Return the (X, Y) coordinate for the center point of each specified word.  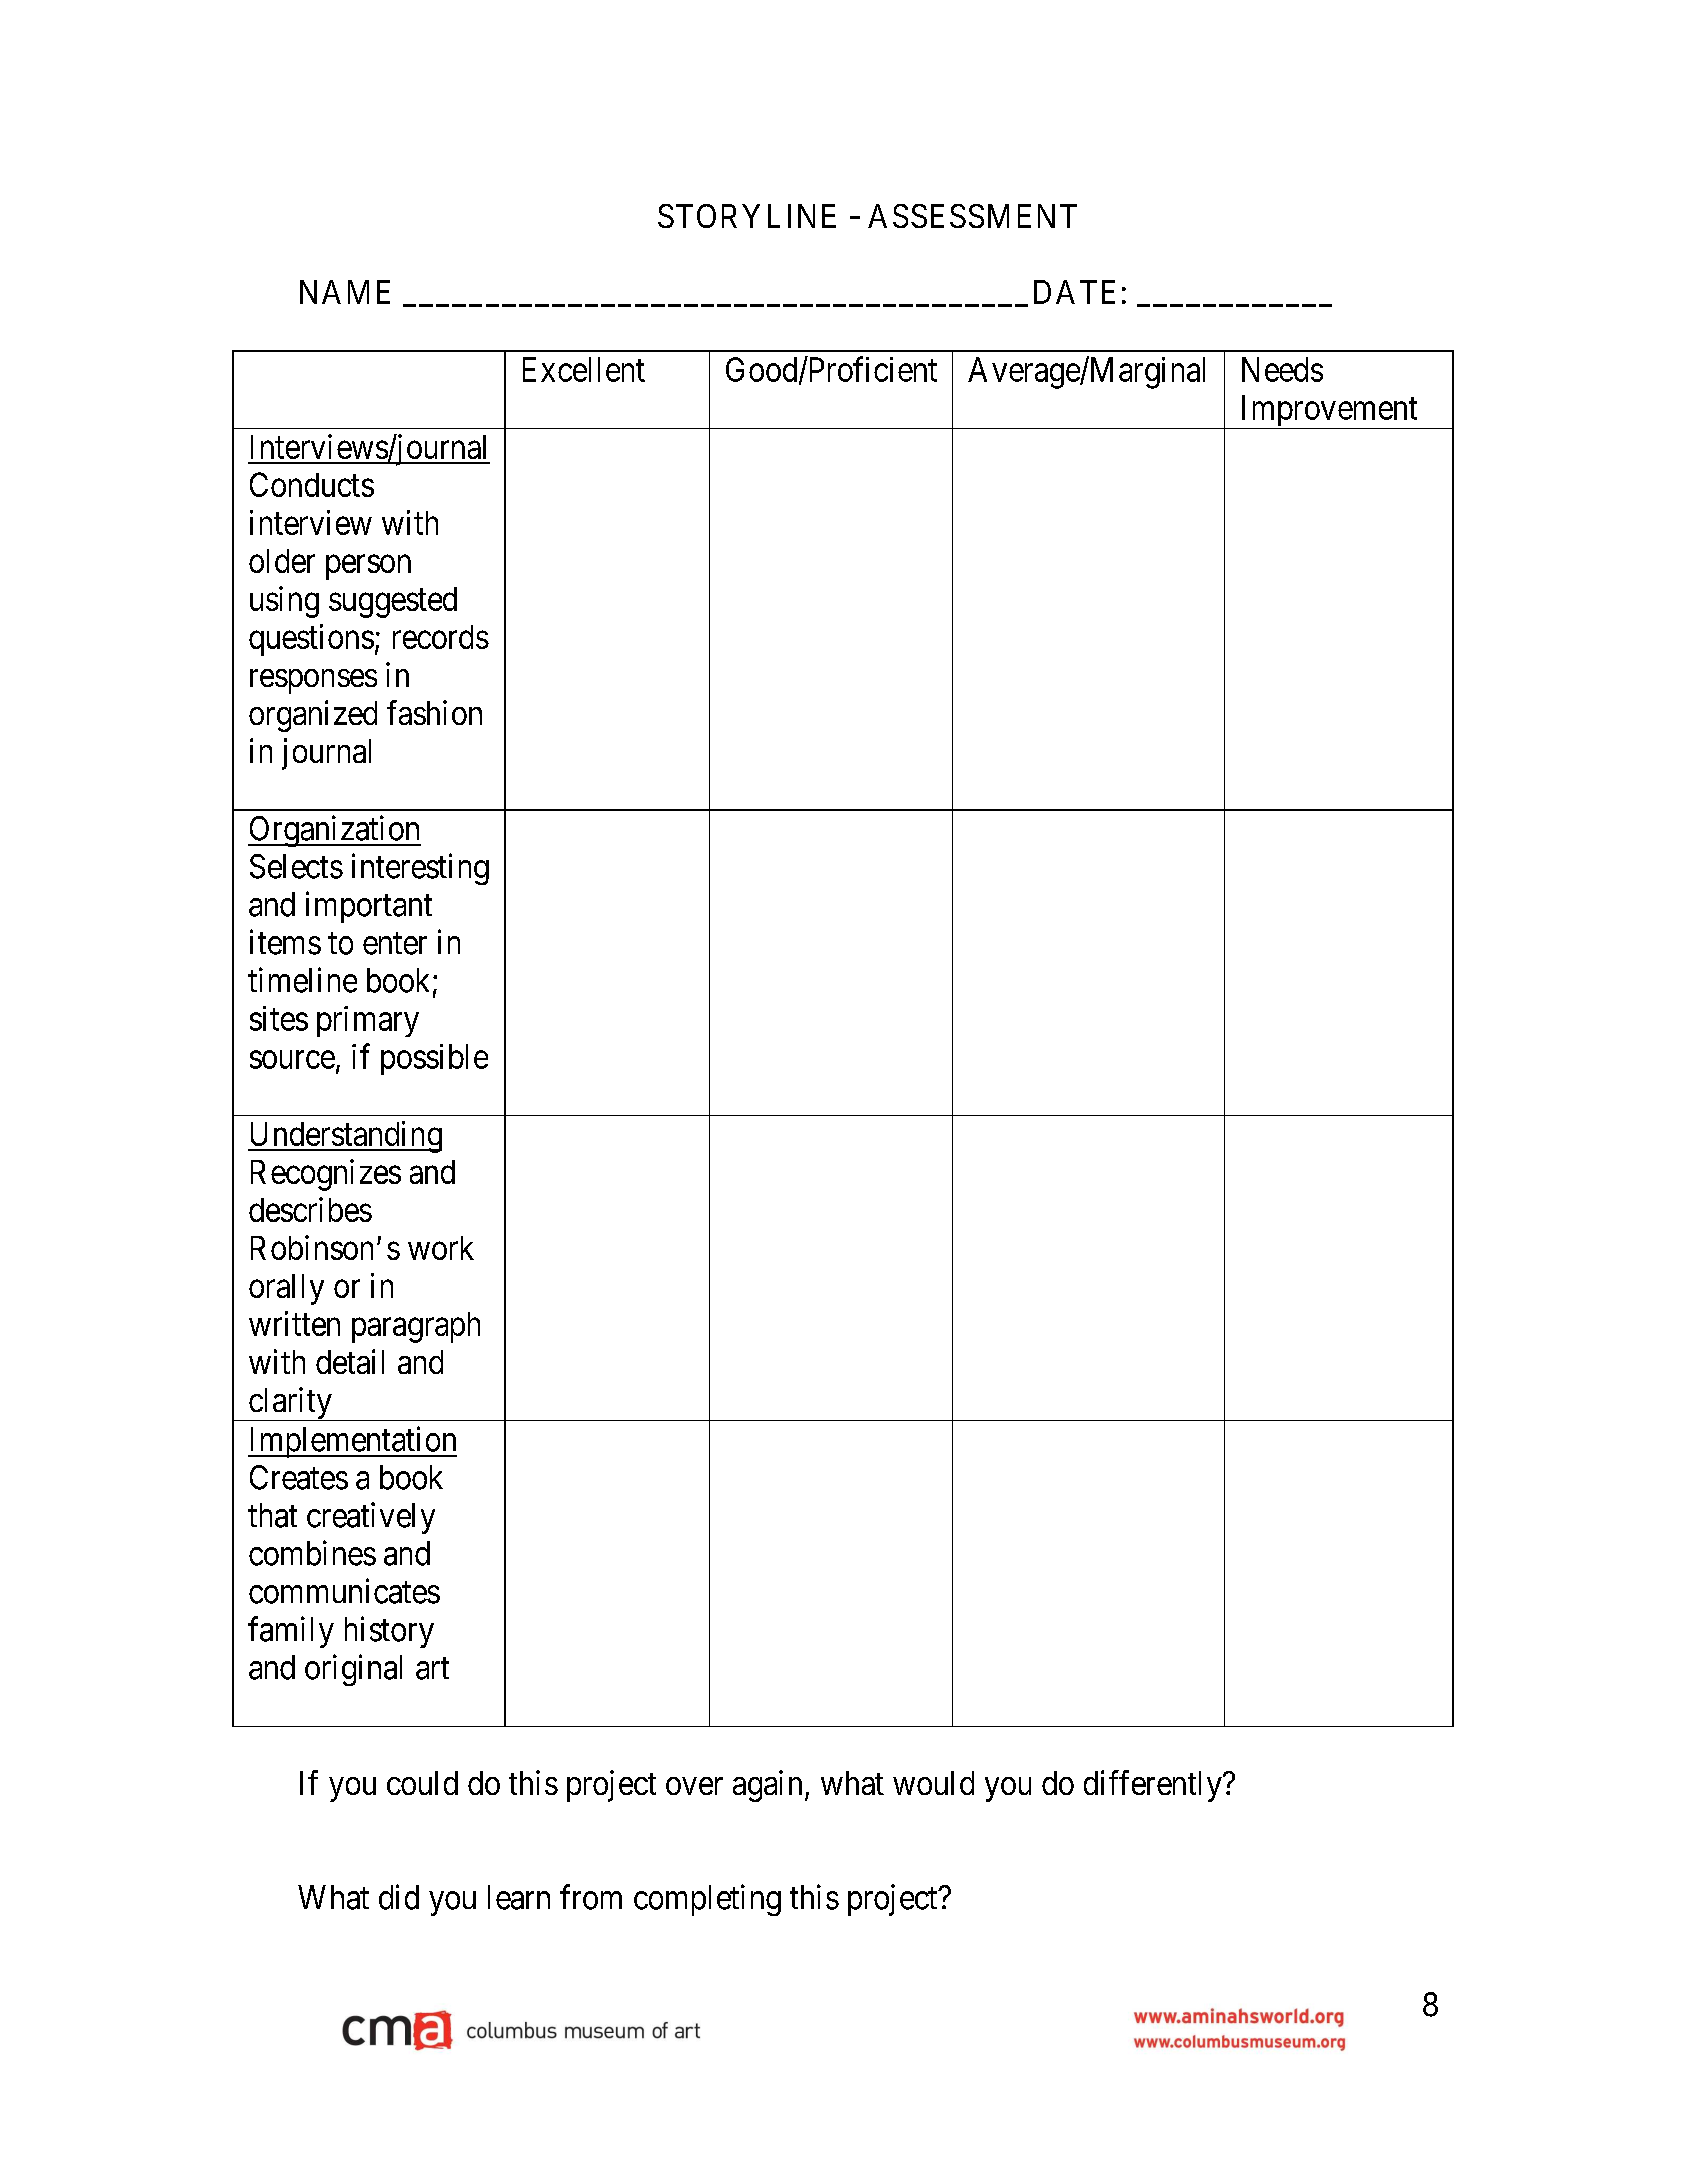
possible (434, 1059)
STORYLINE (747, 216)
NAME (345, 292)
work (441, 1248)
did (399, 1897)
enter (395, 944)
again (767, 1786)
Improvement (1329, 412)
